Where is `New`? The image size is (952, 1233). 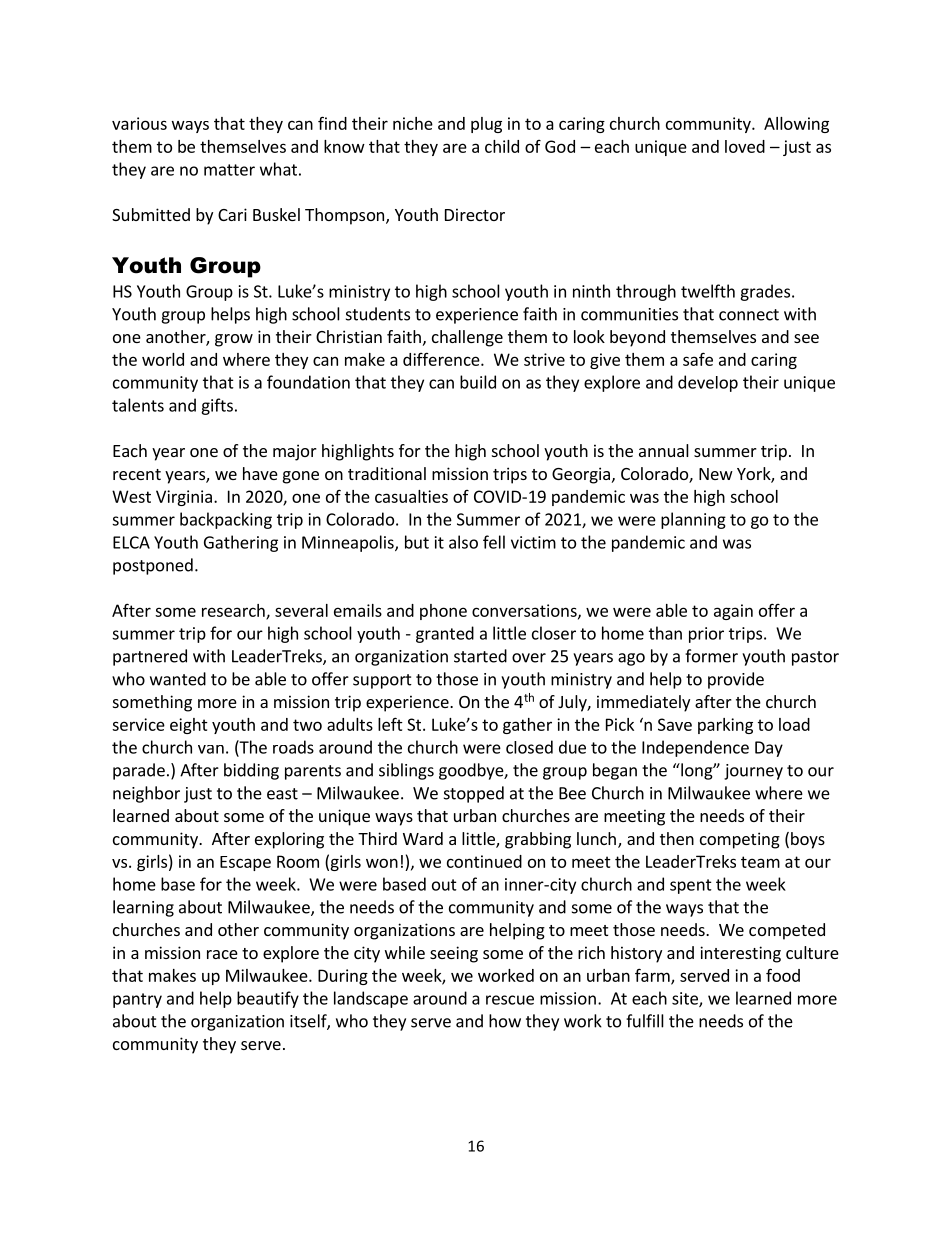 New is located at coordinates (716, 474).
